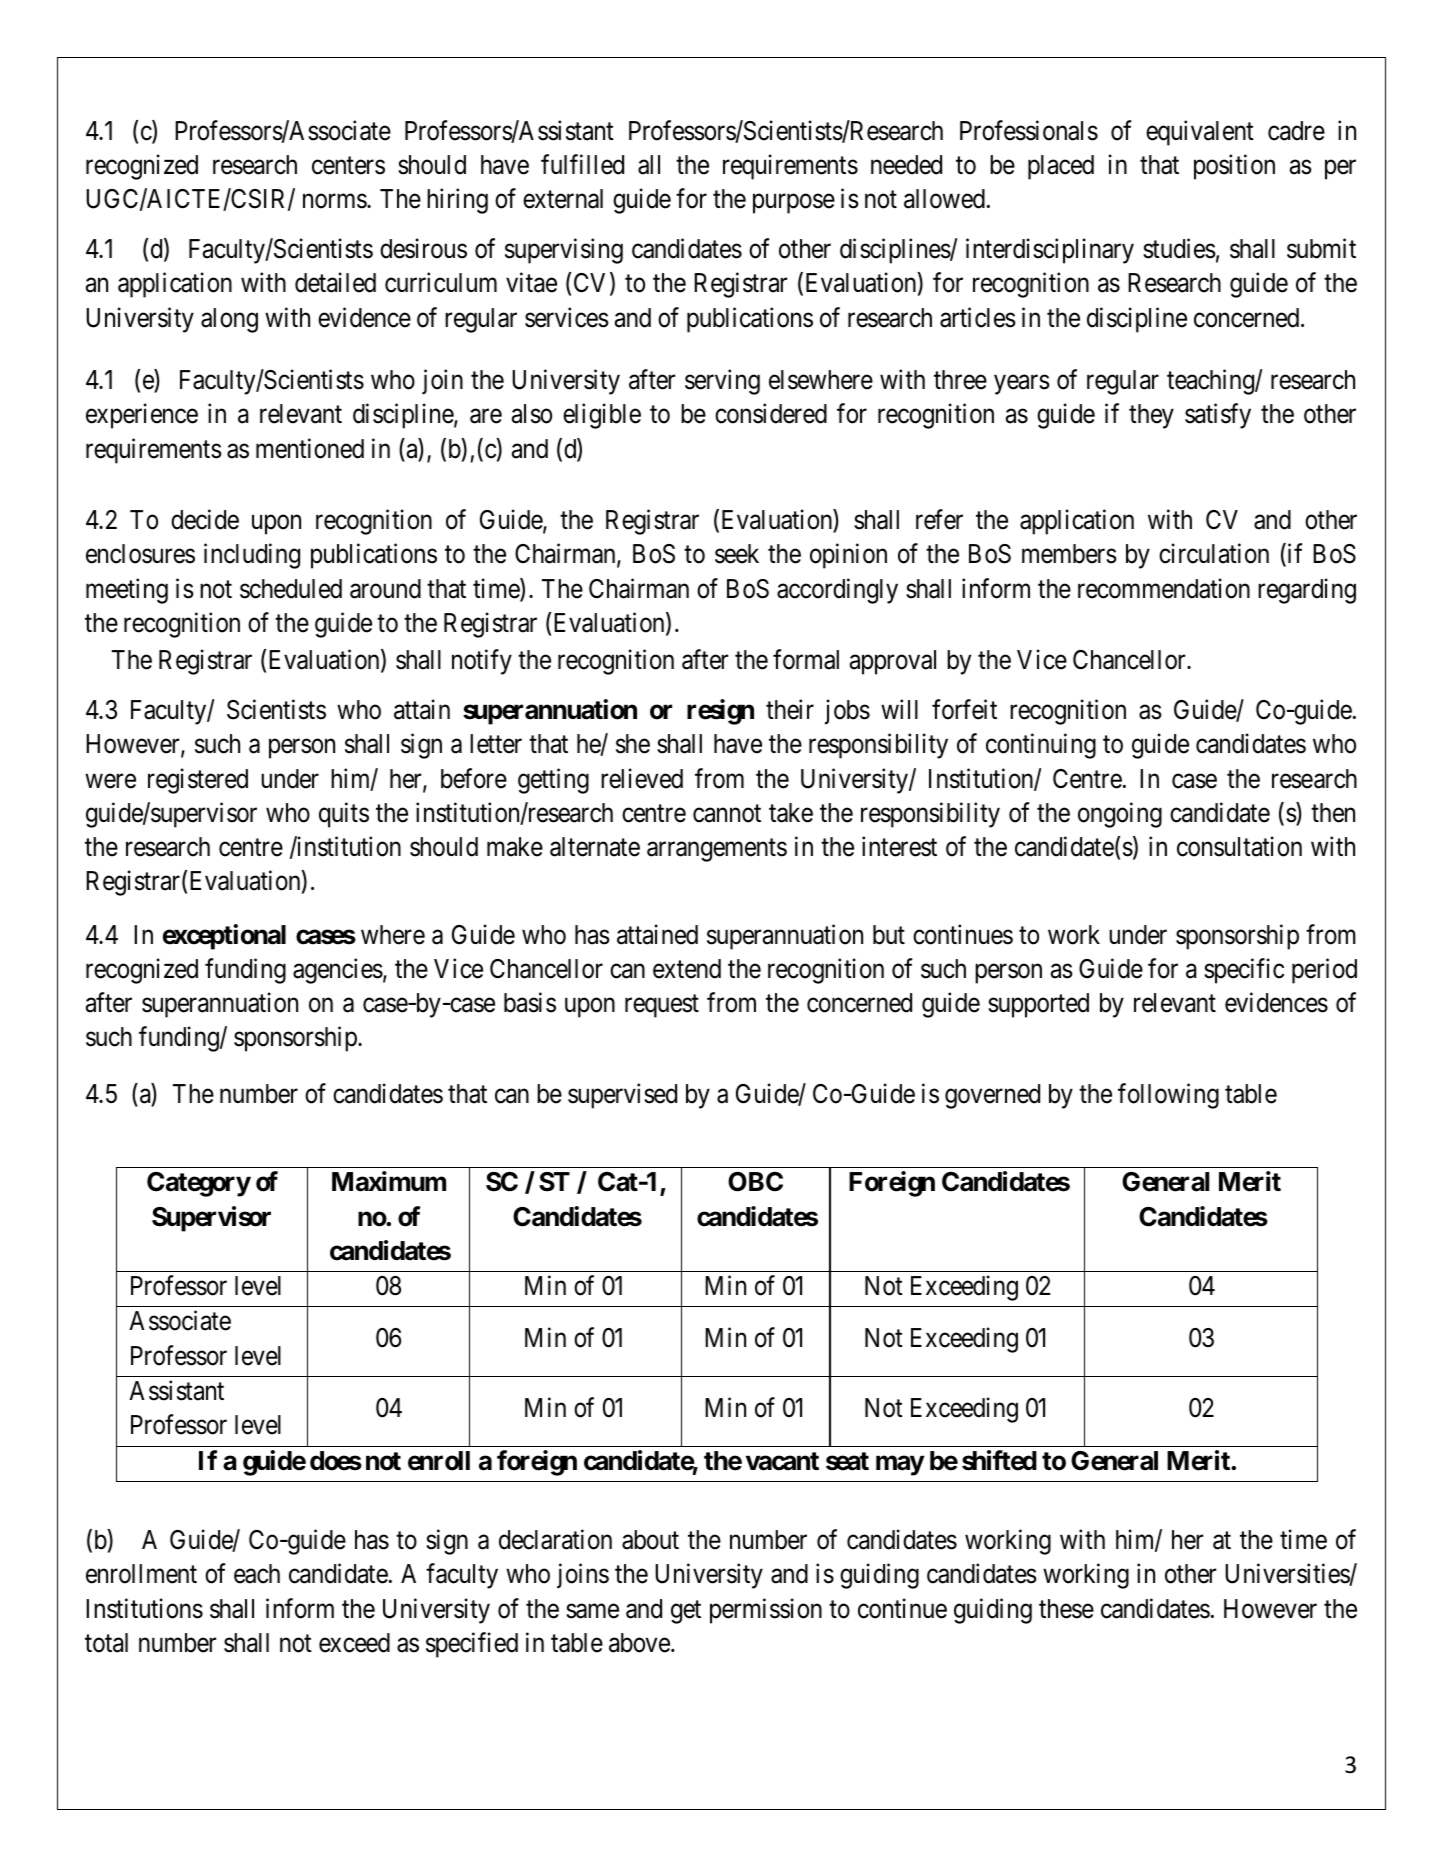 The height and width of the screenshot is (1866, 1442). What do you see at coordinates (348, 166) in the screenshot?
I see `centers` at bounding box center [348, 166].
